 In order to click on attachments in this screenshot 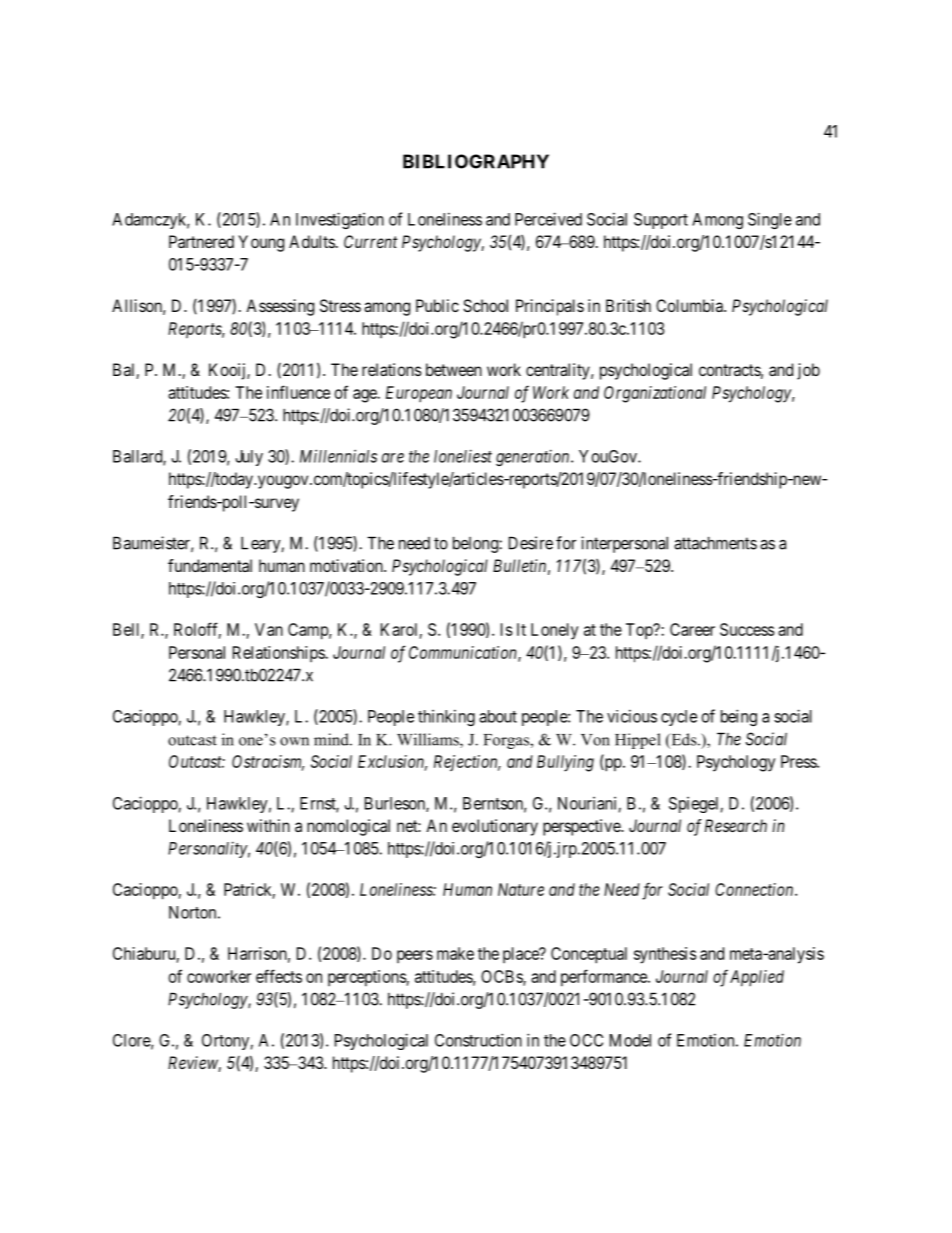, I will do `click(715, 543)`.
